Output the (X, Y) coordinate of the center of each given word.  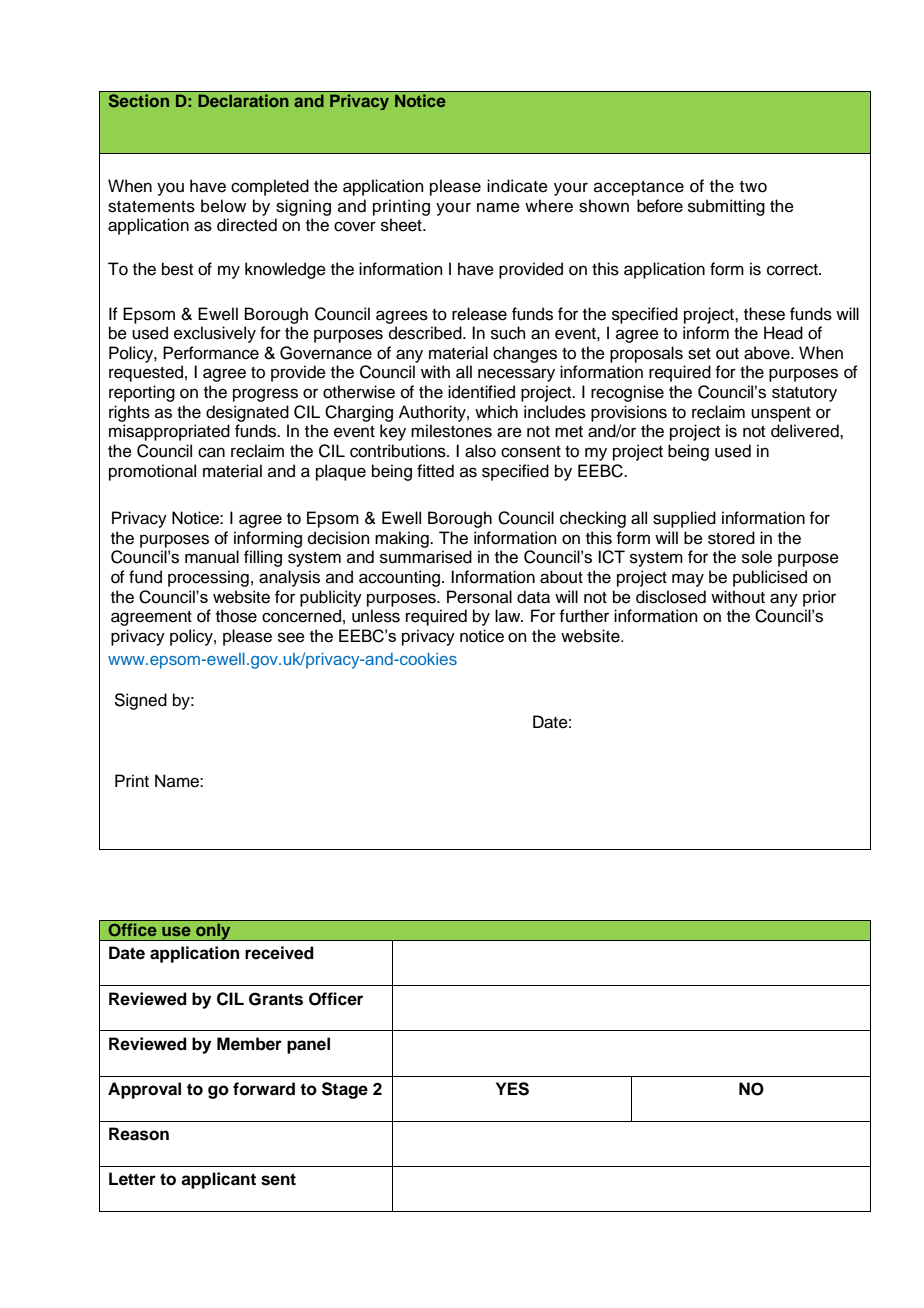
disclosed (671, 597)
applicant (218, 1180)
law (509, 615)
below (223, 206)
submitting (726, 207)
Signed (140, 701)
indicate (517, 186)
